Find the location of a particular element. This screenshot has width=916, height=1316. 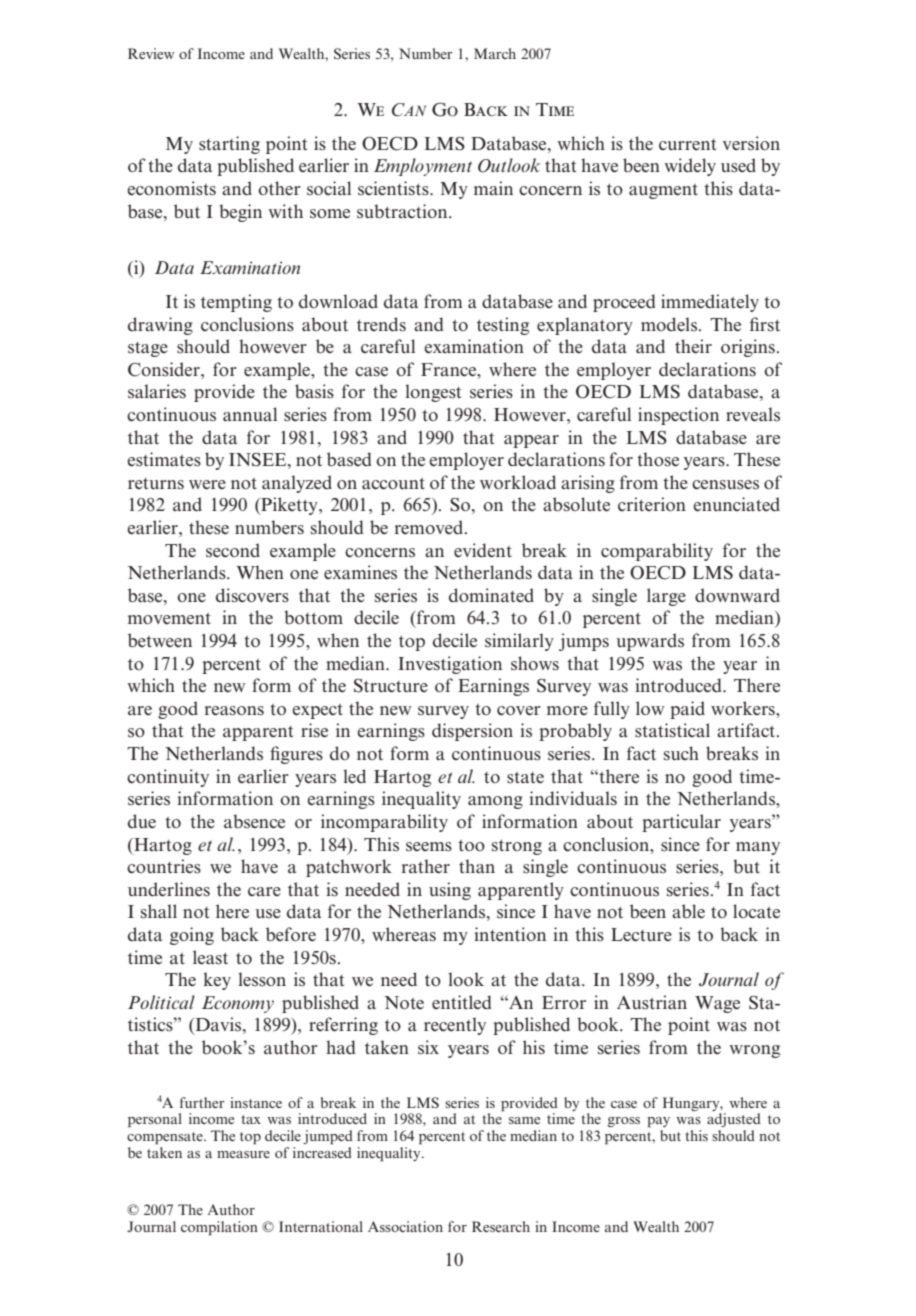

March is located at coordinates (495, 53).
